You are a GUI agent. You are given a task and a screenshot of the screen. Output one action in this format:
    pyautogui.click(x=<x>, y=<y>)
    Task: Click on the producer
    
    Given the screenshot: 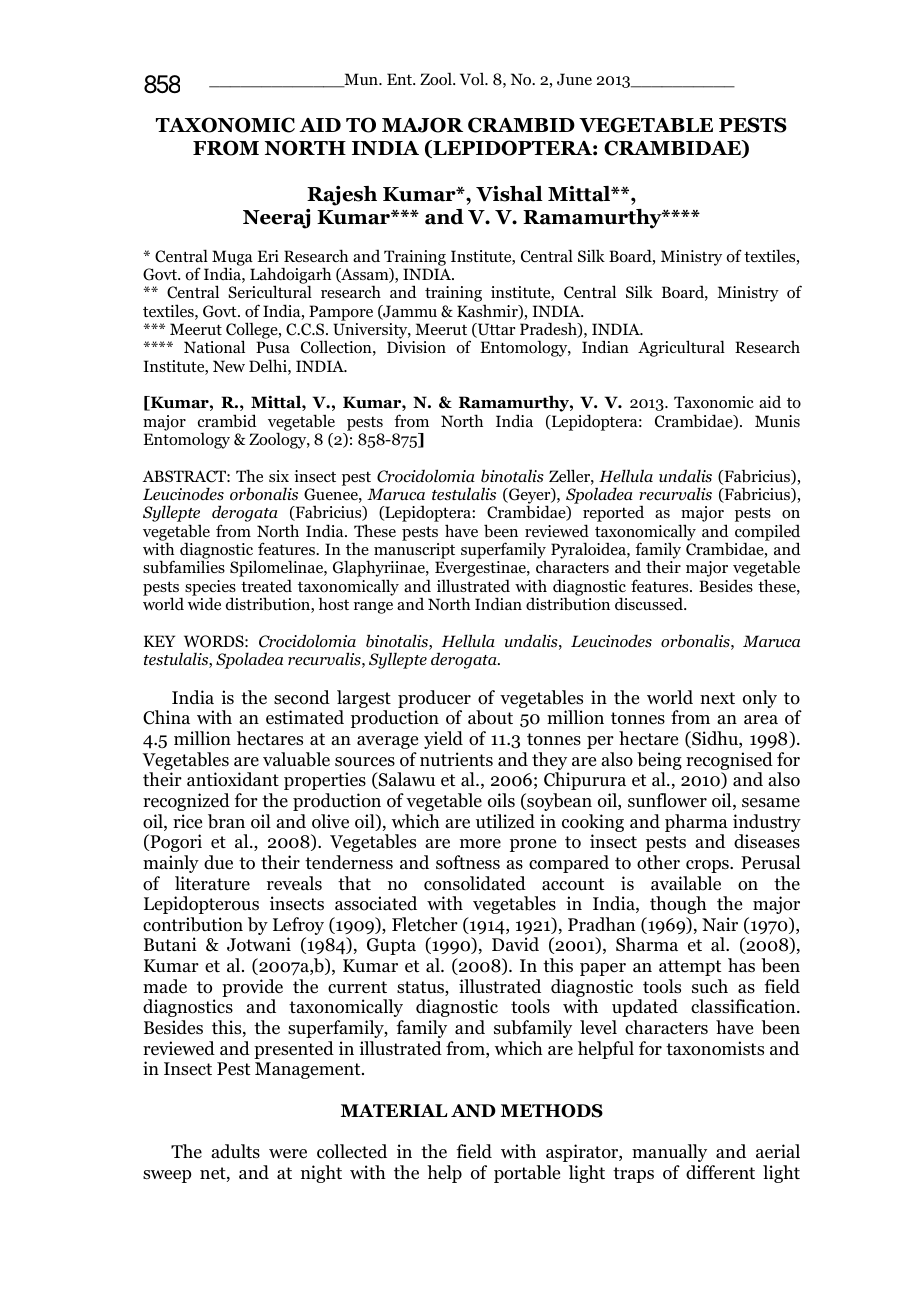 What is the action you would take?
    pyautogui.click(x=434, y=700)
